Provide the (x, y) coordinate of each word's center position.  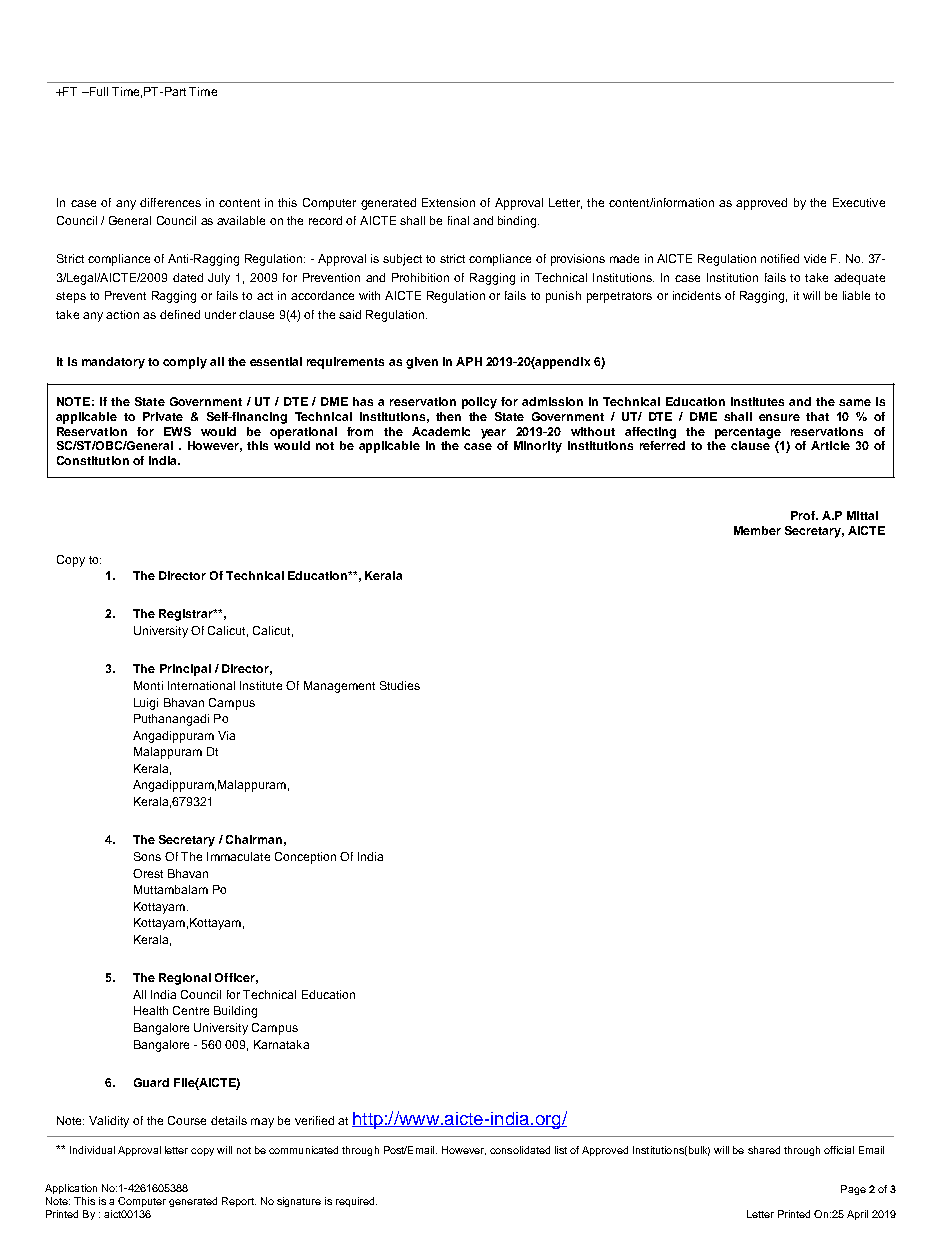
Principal (185, 670)
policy (479, 403)
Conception (305, 858)
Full (97, 91)
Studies (400, 685)
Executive (859, 202)
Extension (448, 202)
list (561, 1150)
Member (757, 530)
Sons (147, 856)
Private (163, 416)
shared (764, 1150)
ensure (779, 417)
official (839, 1150)
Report (239, 1202)
